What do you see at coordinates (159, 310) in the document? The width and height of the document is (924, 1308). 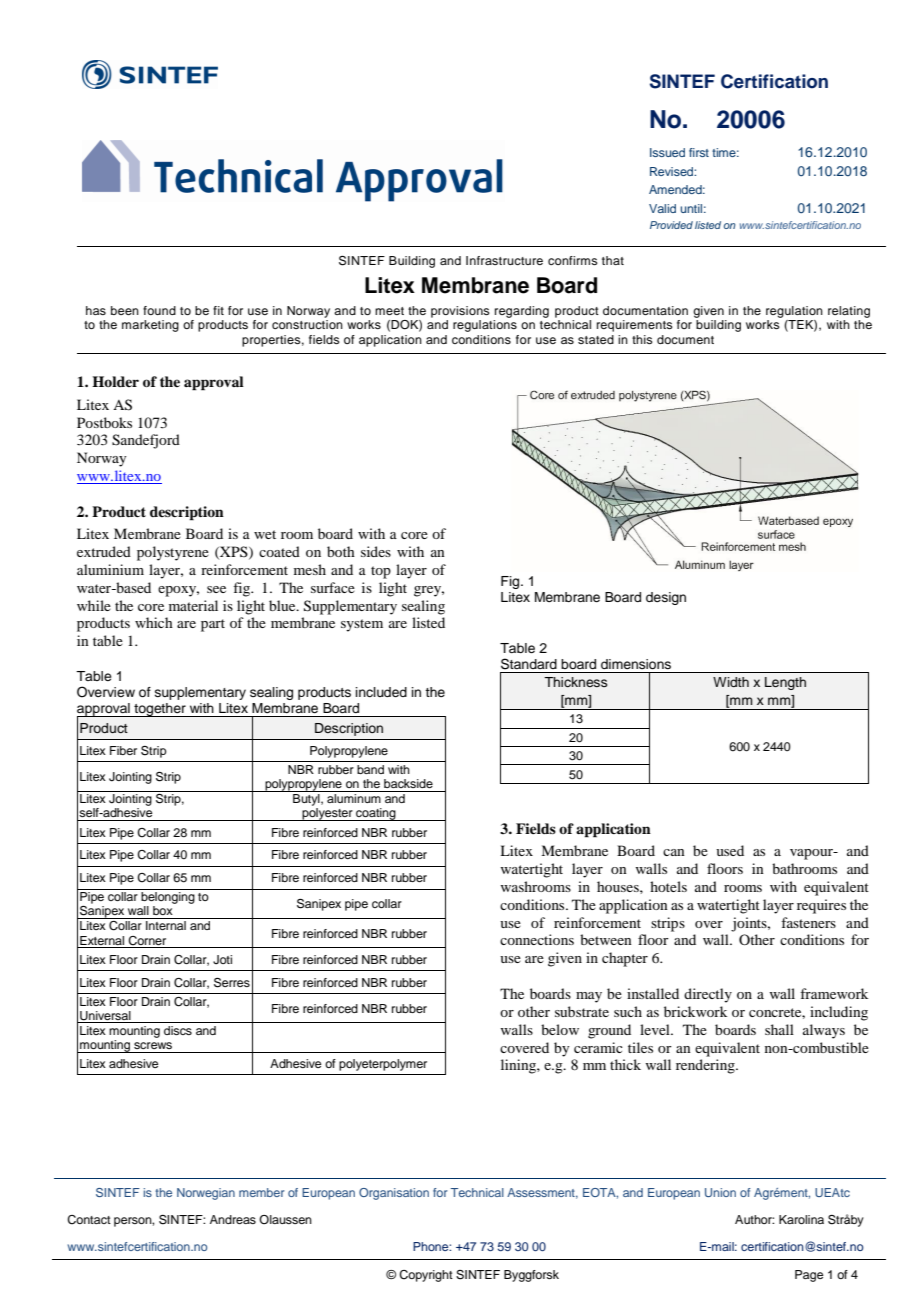 I see `found` at bounding box center [159, 310].
